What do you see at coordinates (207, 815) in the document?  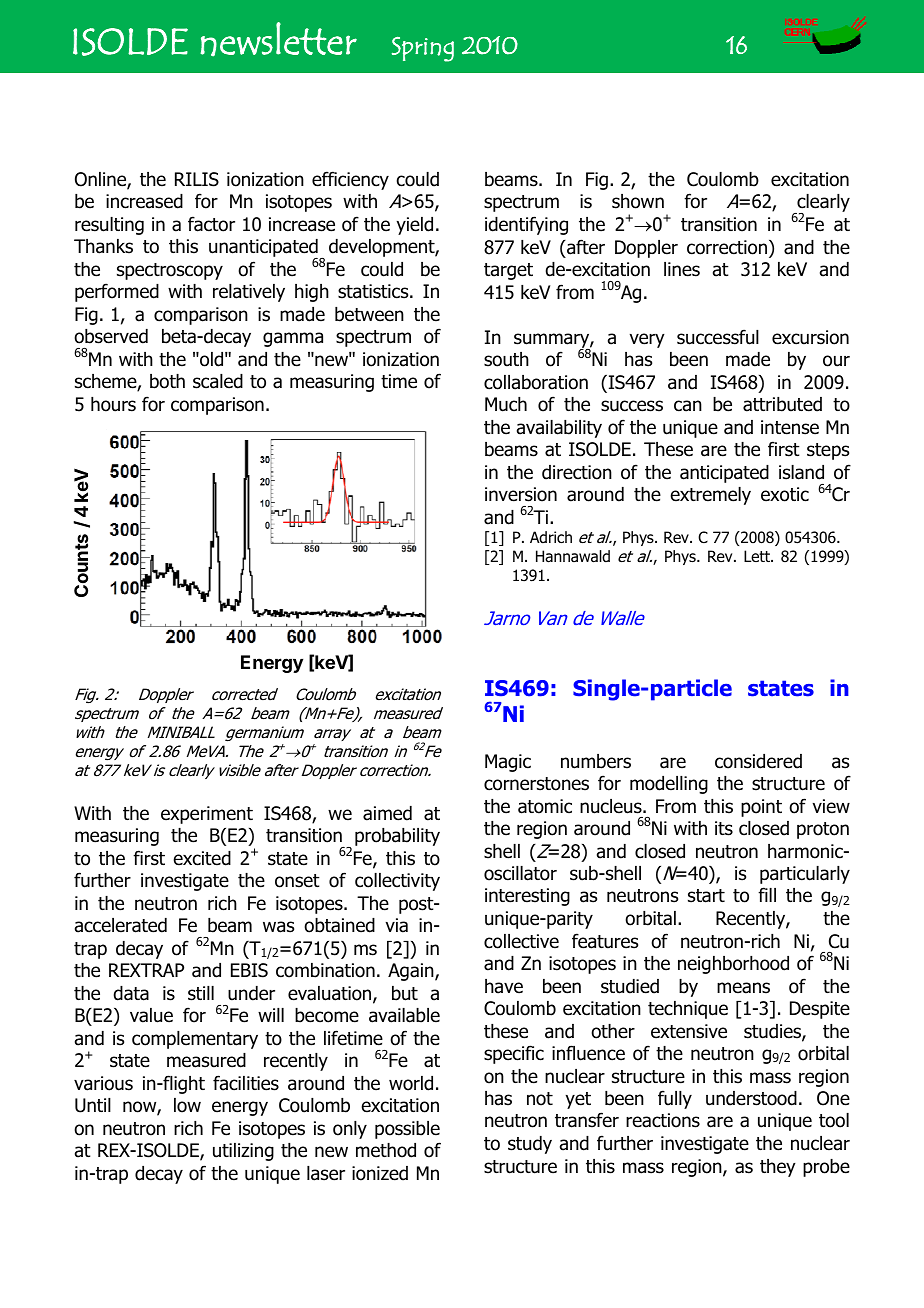 I see `experiment` at bounding box center [207, 815].
